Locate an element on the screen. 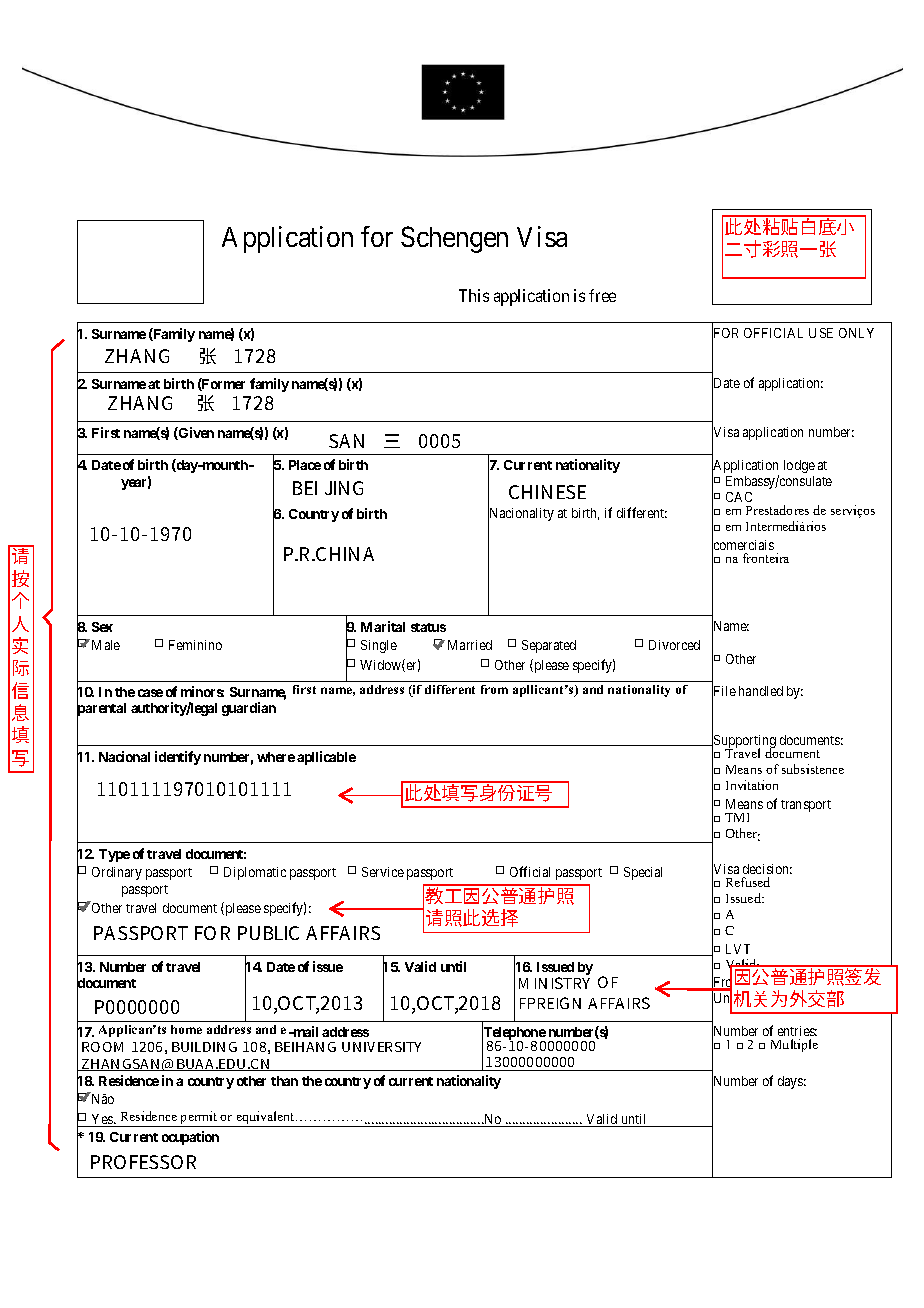 The height and width of the screenshot is (1308, 924). handled is located at coordinates (761, 691).
